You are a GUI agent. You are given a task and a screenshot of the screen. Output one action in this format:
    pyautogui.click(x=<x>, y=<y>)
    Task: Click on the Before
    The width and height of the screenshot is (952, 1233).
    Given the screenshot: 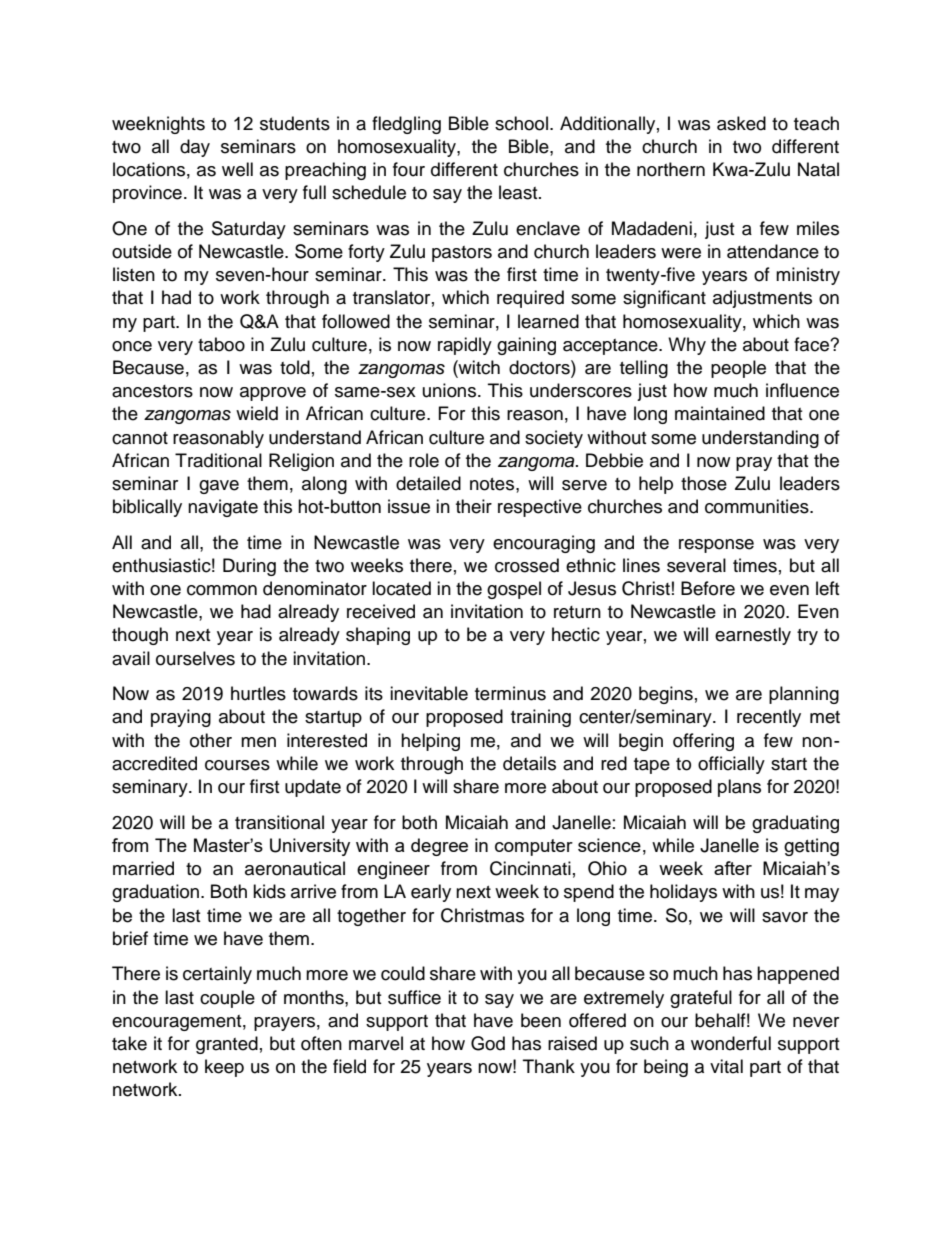 What is the action you would take?
    pyautogui.click(x=708, y=588)
